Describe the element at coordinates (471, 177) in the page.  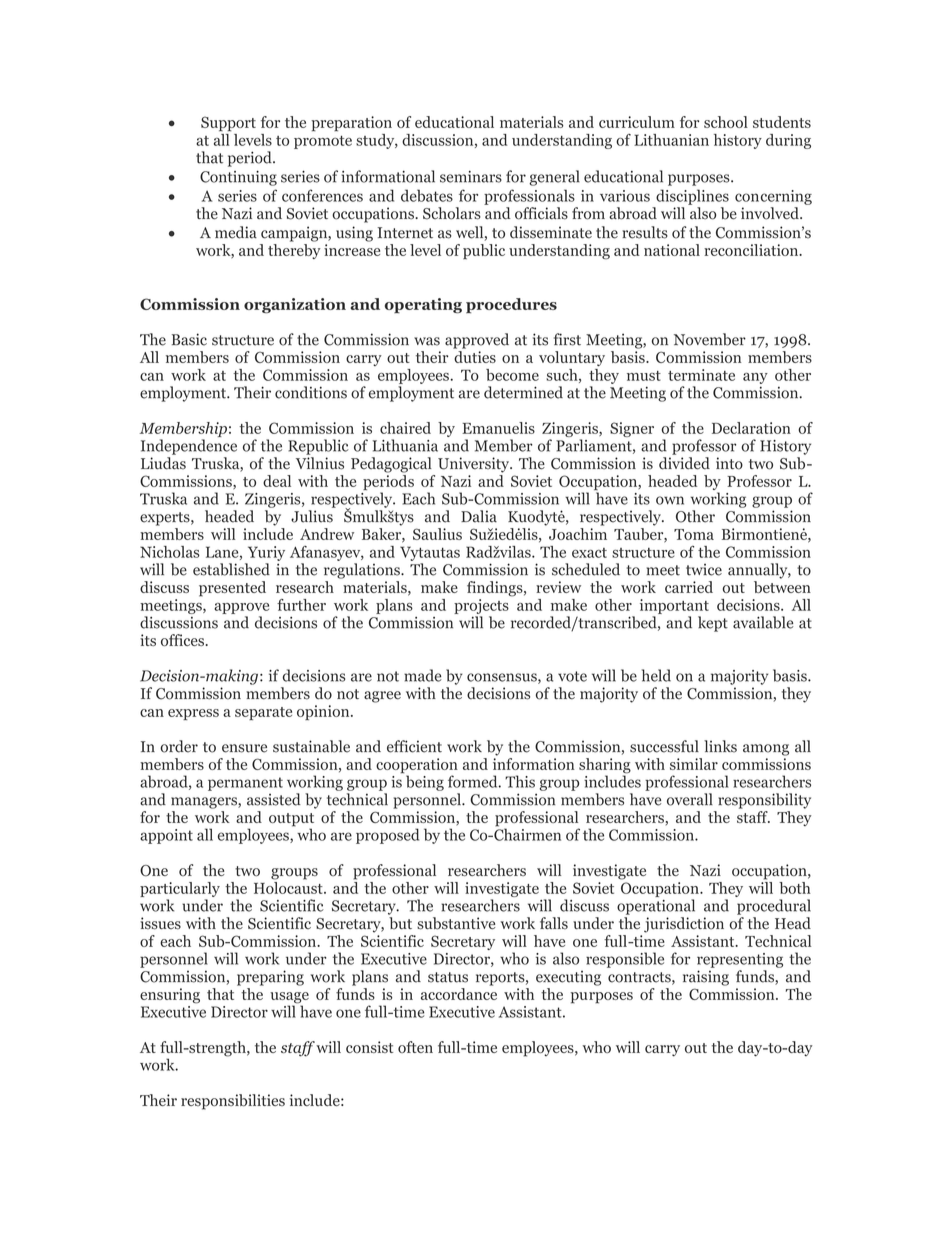
I see `seminars` at that location.
